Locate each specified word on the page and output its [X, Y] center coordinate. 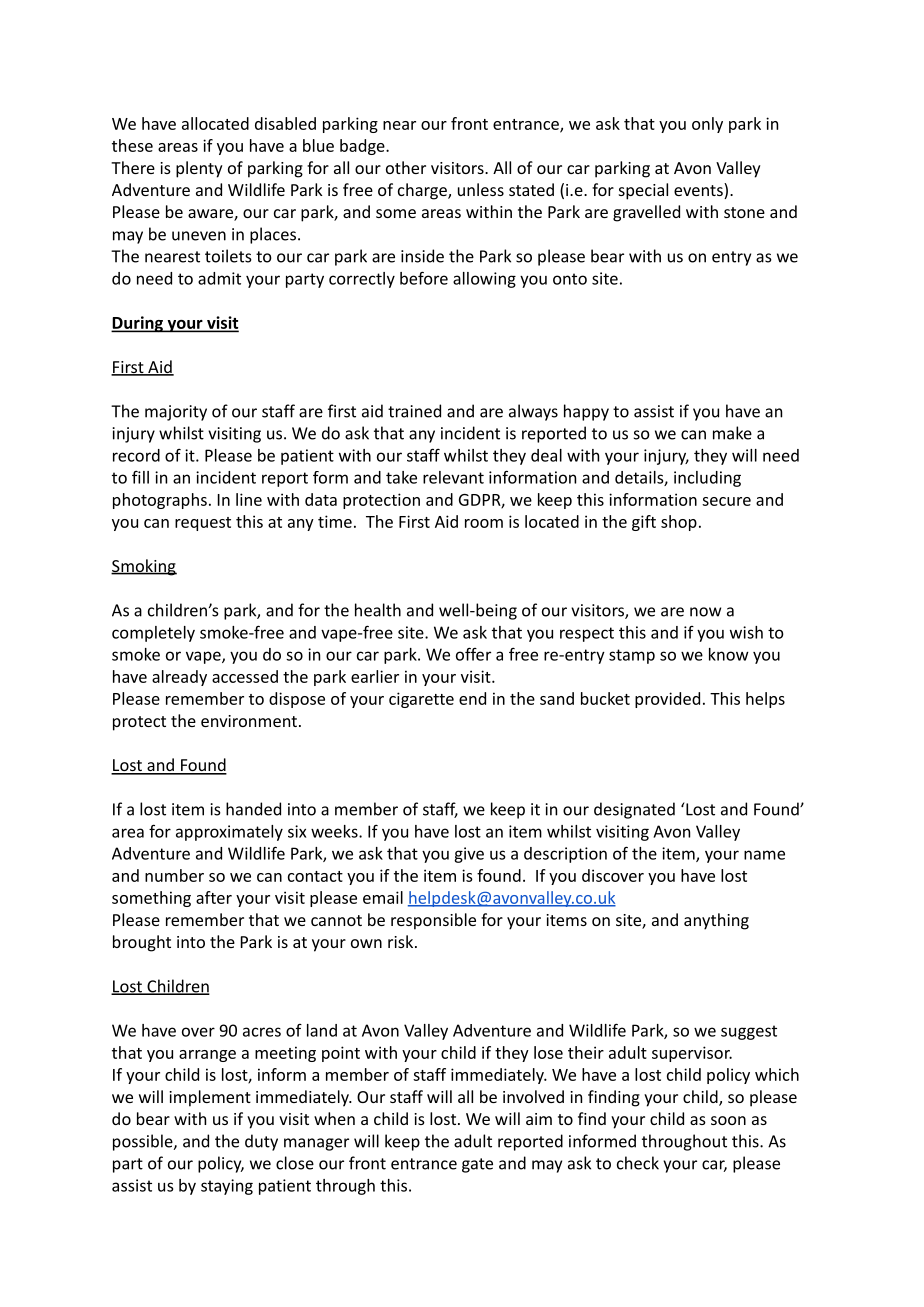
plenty [199, 169]
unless [481, 189]
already [179, 678]
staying [227, 1187]
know [729, 654]
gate [477, 1165]
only [707, 125]
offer [473, 654]
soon [728, 1120]
